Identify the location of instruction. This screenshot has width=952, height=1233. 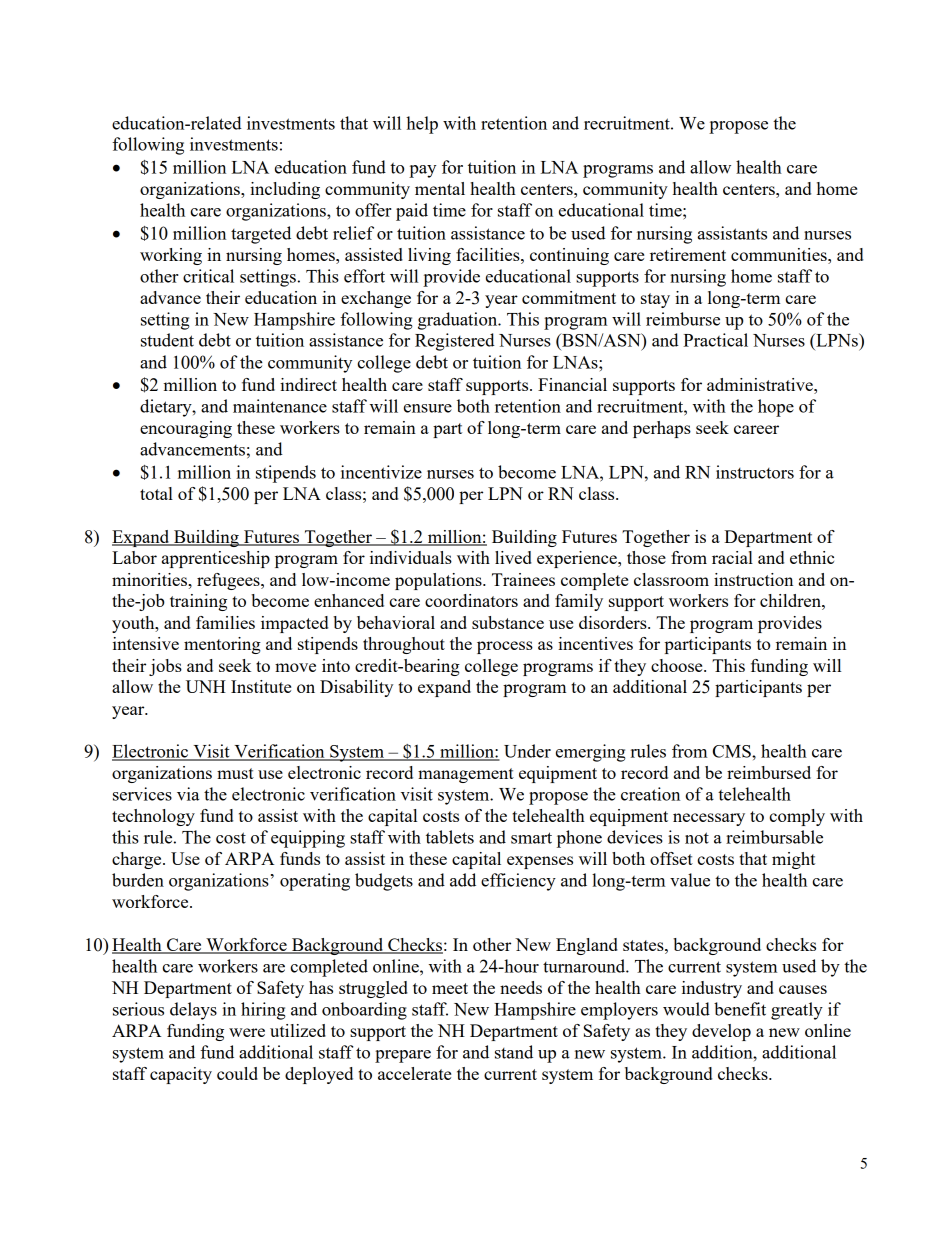
(753, 579).
